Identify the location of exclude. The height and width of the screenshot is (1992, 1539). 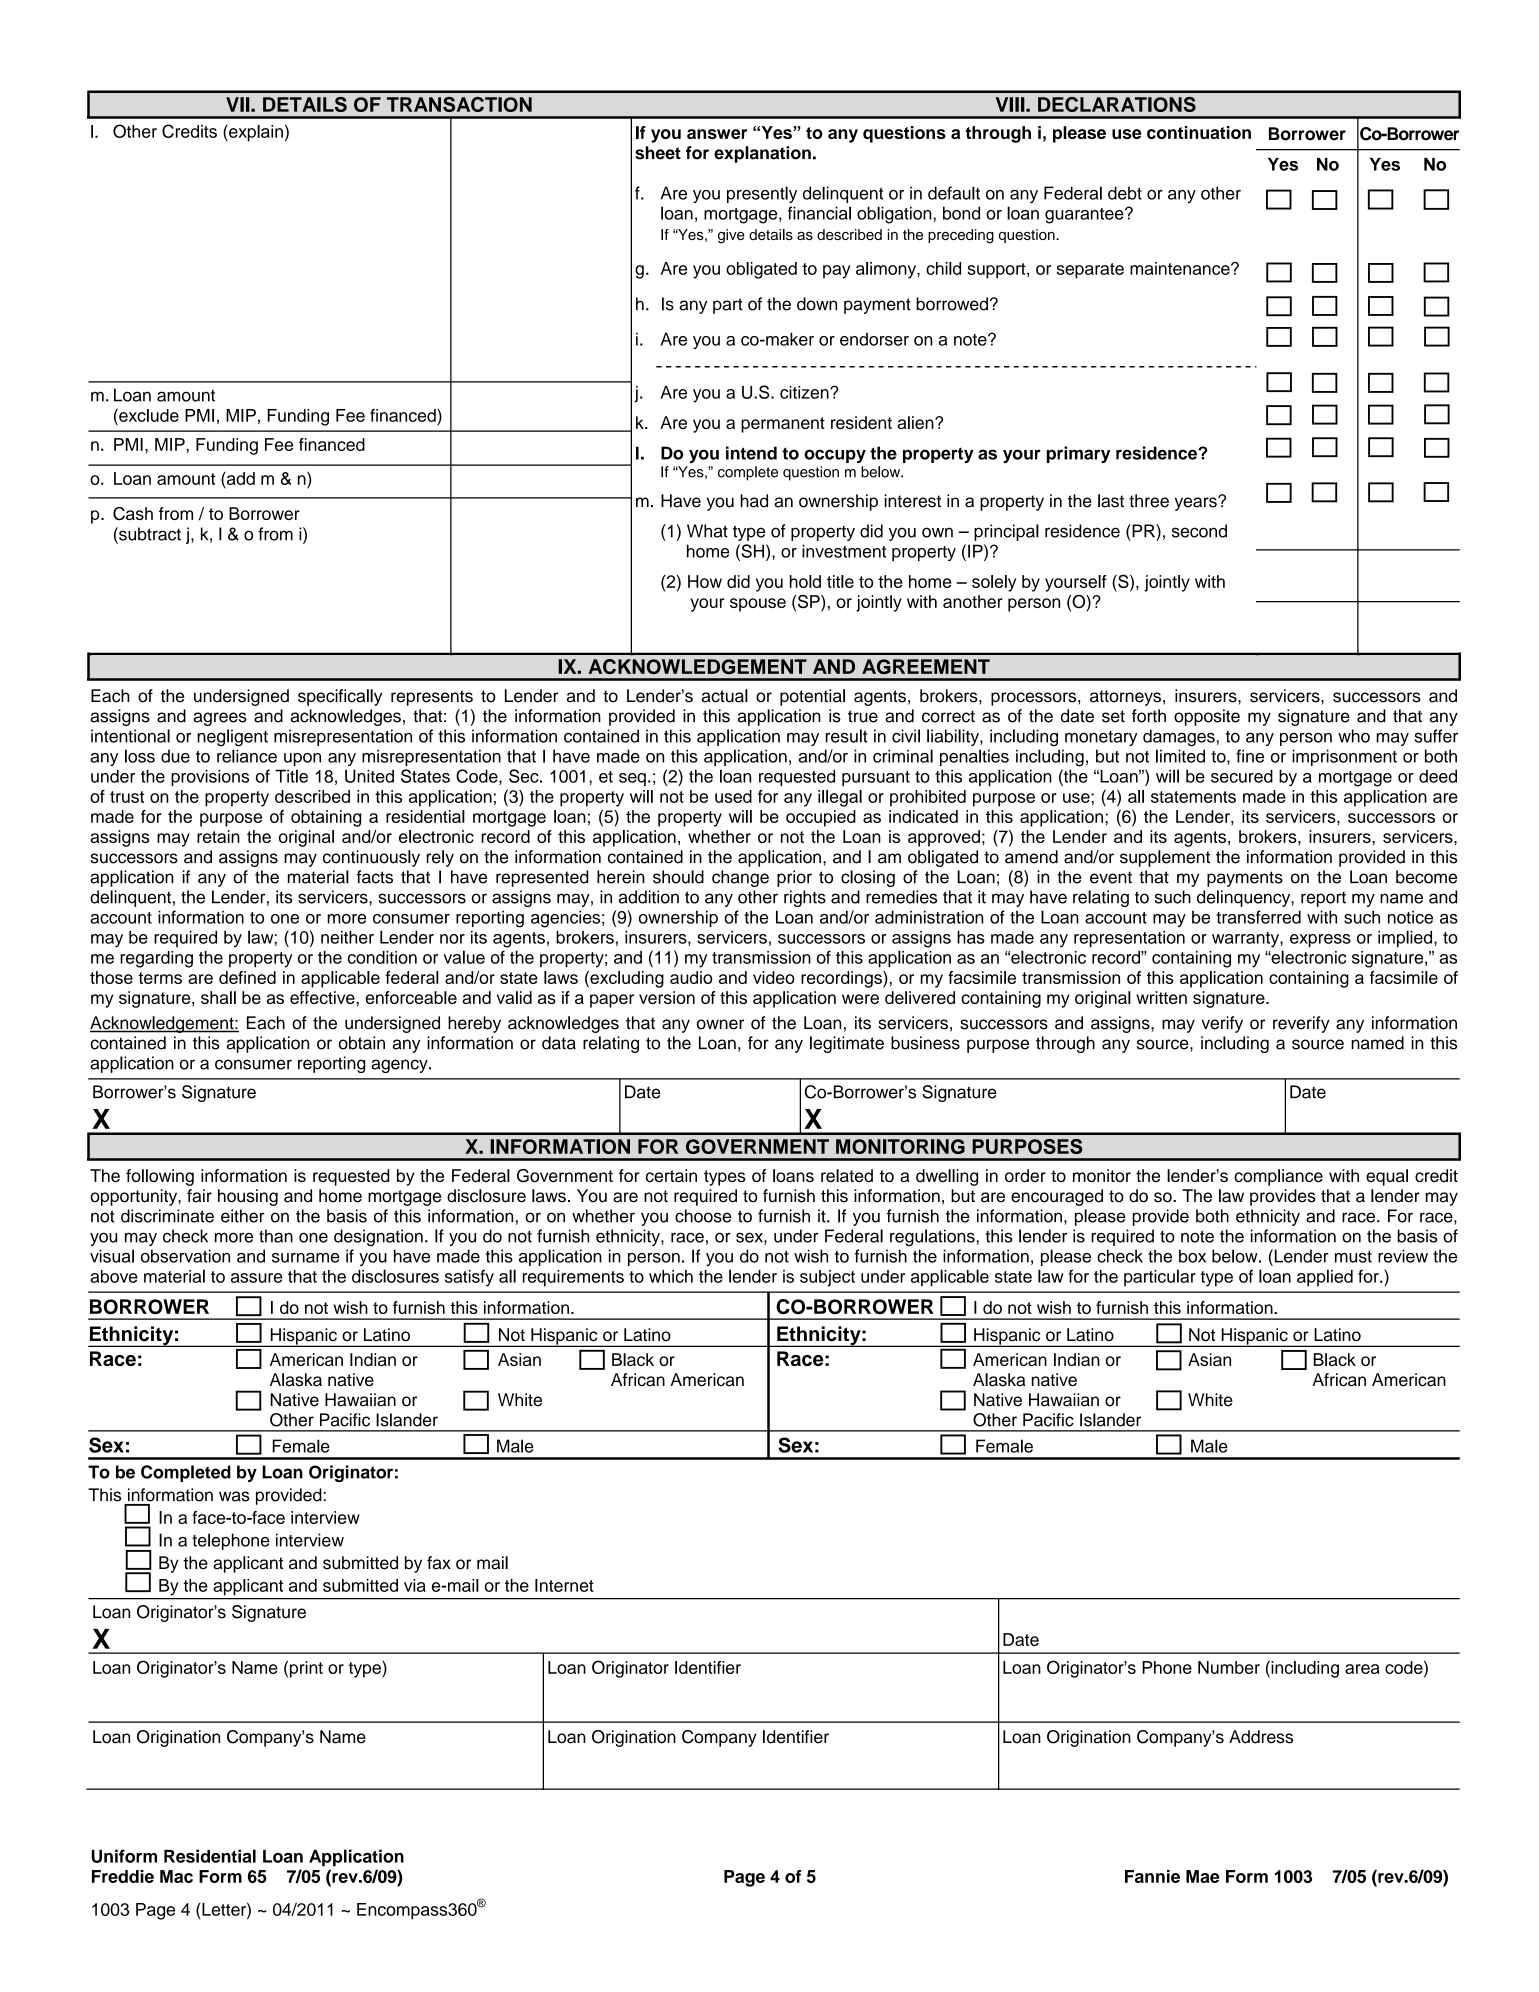
(148, 415).
